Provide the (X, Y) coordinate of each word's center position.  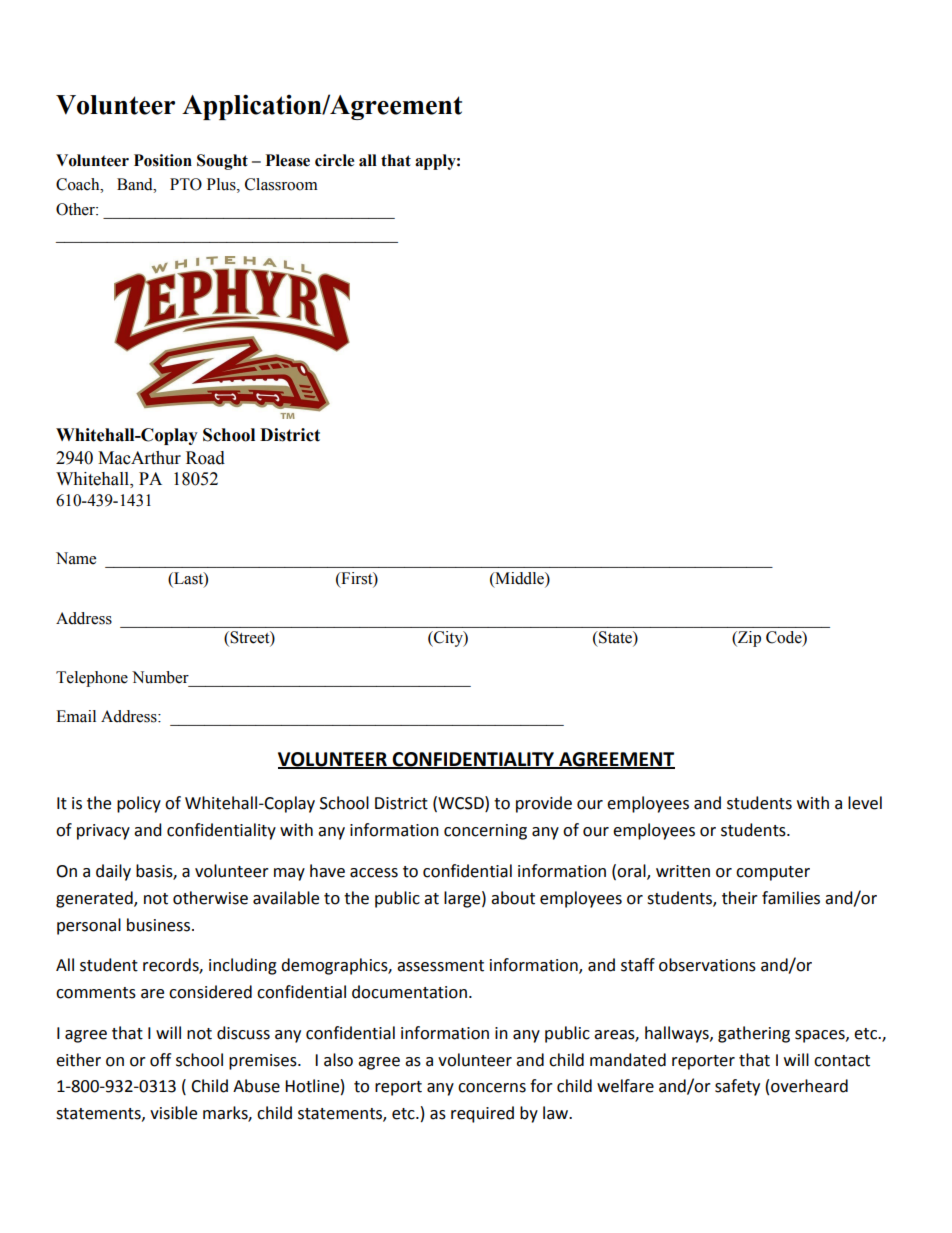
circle (334, 160)
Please (288, 160)
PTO (186, 184)
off (160, 1060)
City (448, 639)
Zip (748, 639)
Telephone (92, 679)
